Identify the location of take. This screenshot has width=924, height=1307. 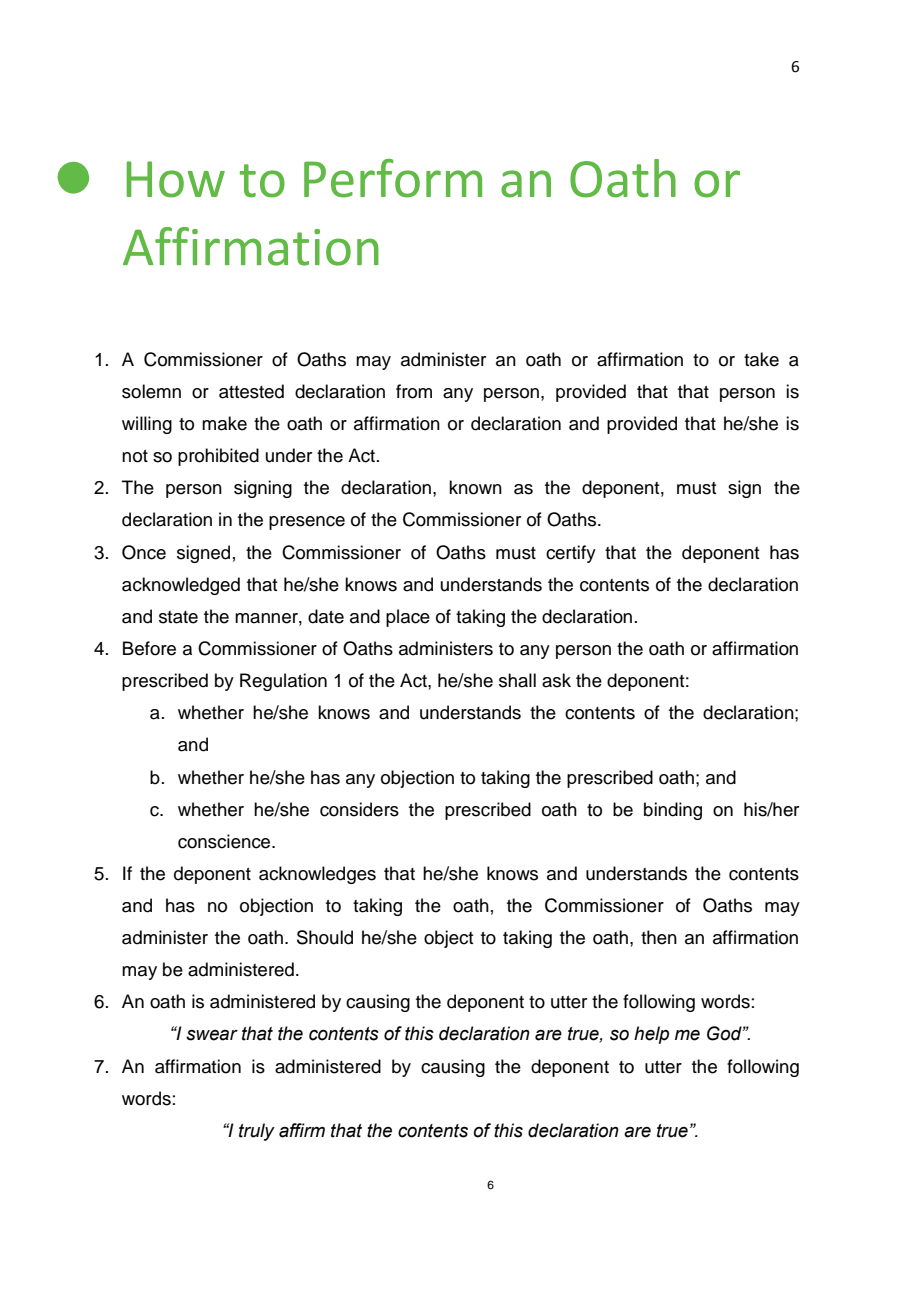
(761, 359).
